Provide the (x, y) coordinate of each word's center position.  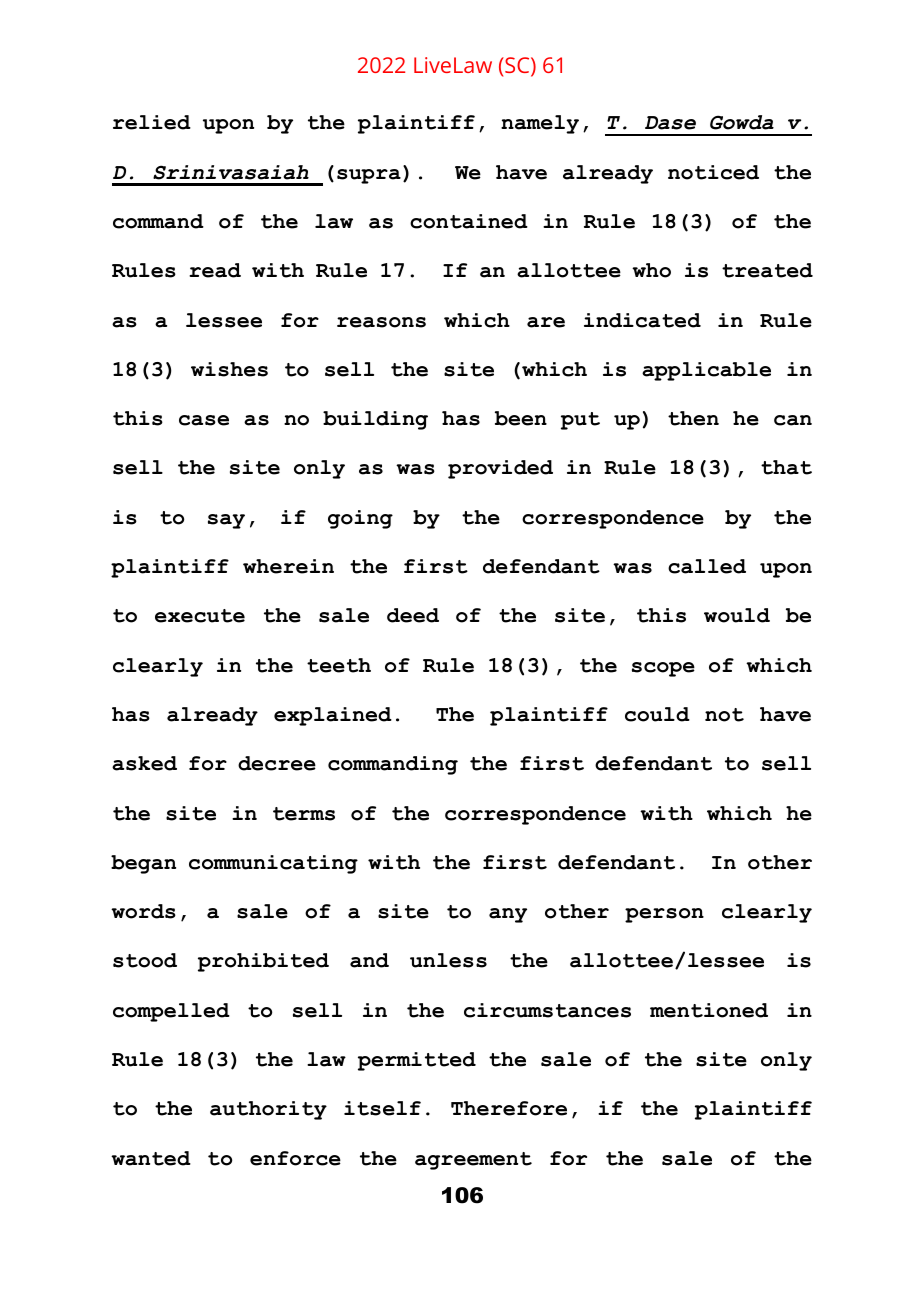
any (508, 915)
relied (152, 122)
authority (268, 1110)
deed (413, 615)
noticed (713, 172)
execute (200, 616)
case (204, 420)
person (664, 915)
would (737, 615)
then (693, 418)
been (521, 418)
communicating (273, 864)
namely (540, 124)
